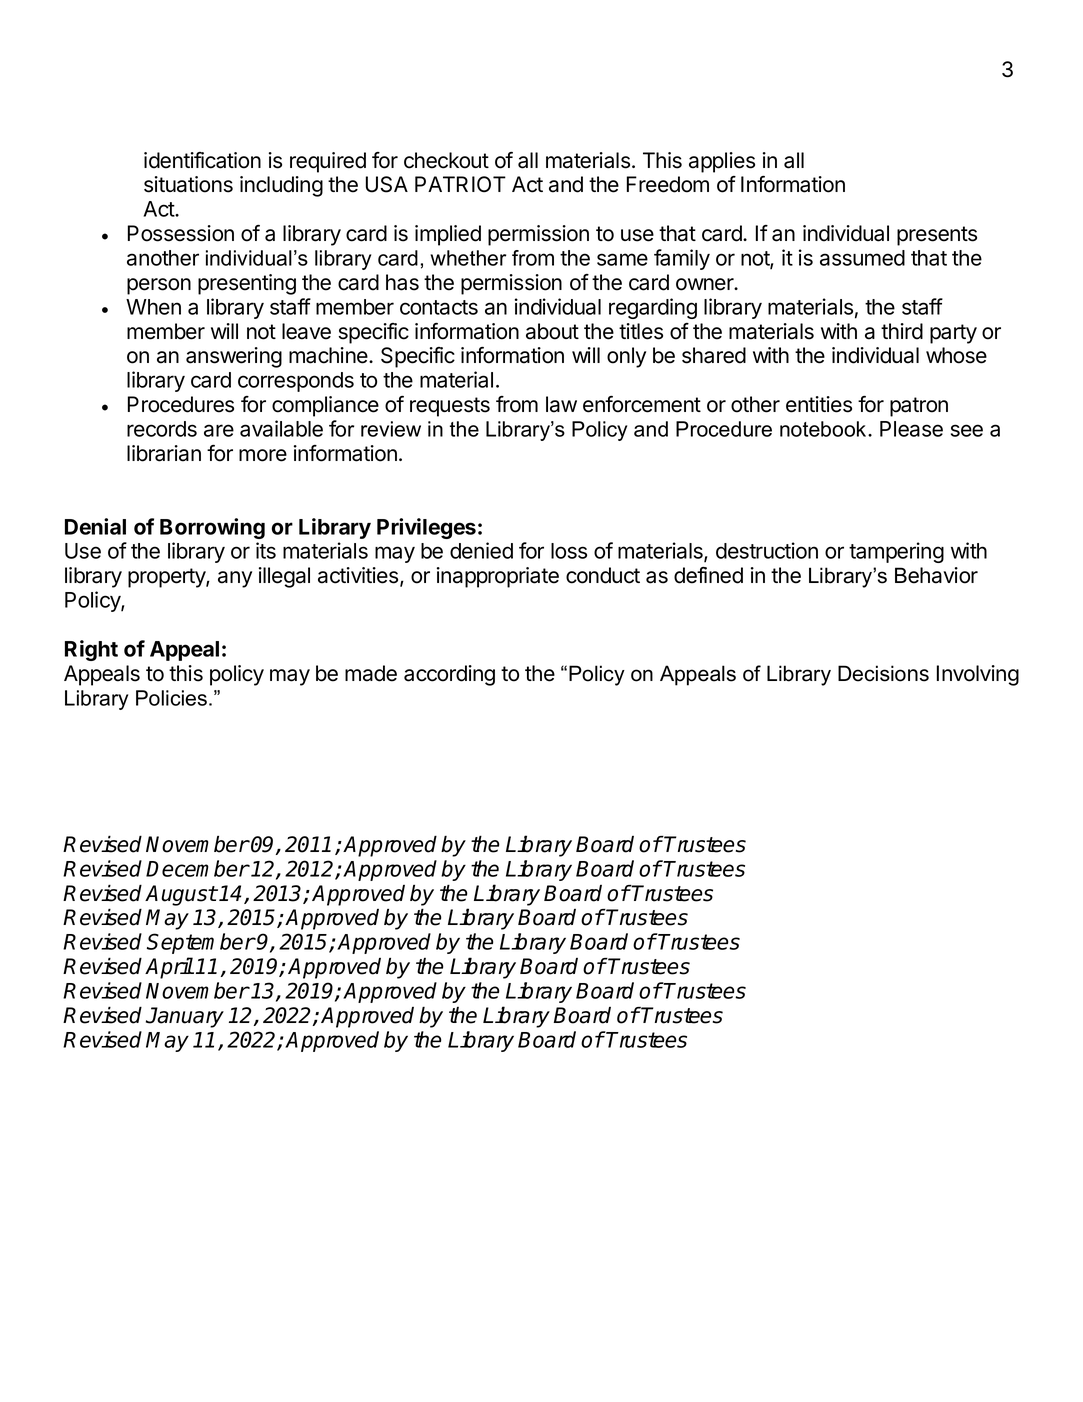 The image size is (1083, 1402). I want to click on presents, so click(937, 236).
